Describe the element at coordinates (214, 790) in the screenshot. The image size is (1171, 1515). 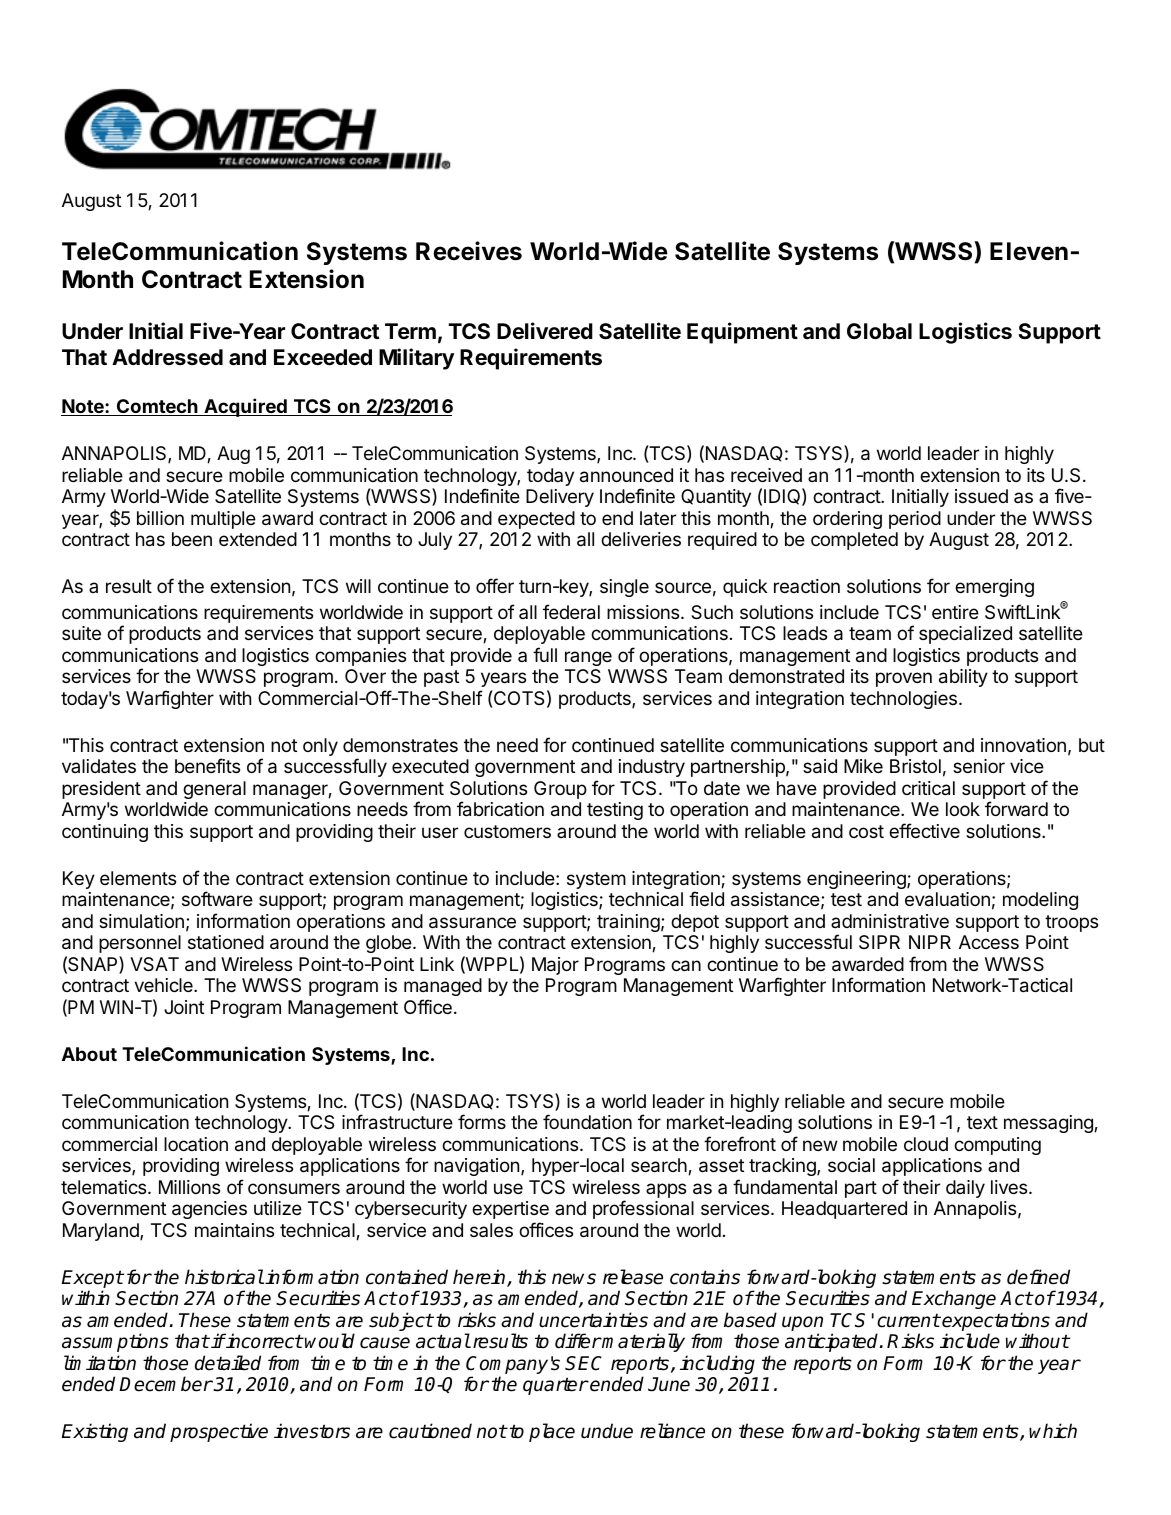
I see `general` at that location.
